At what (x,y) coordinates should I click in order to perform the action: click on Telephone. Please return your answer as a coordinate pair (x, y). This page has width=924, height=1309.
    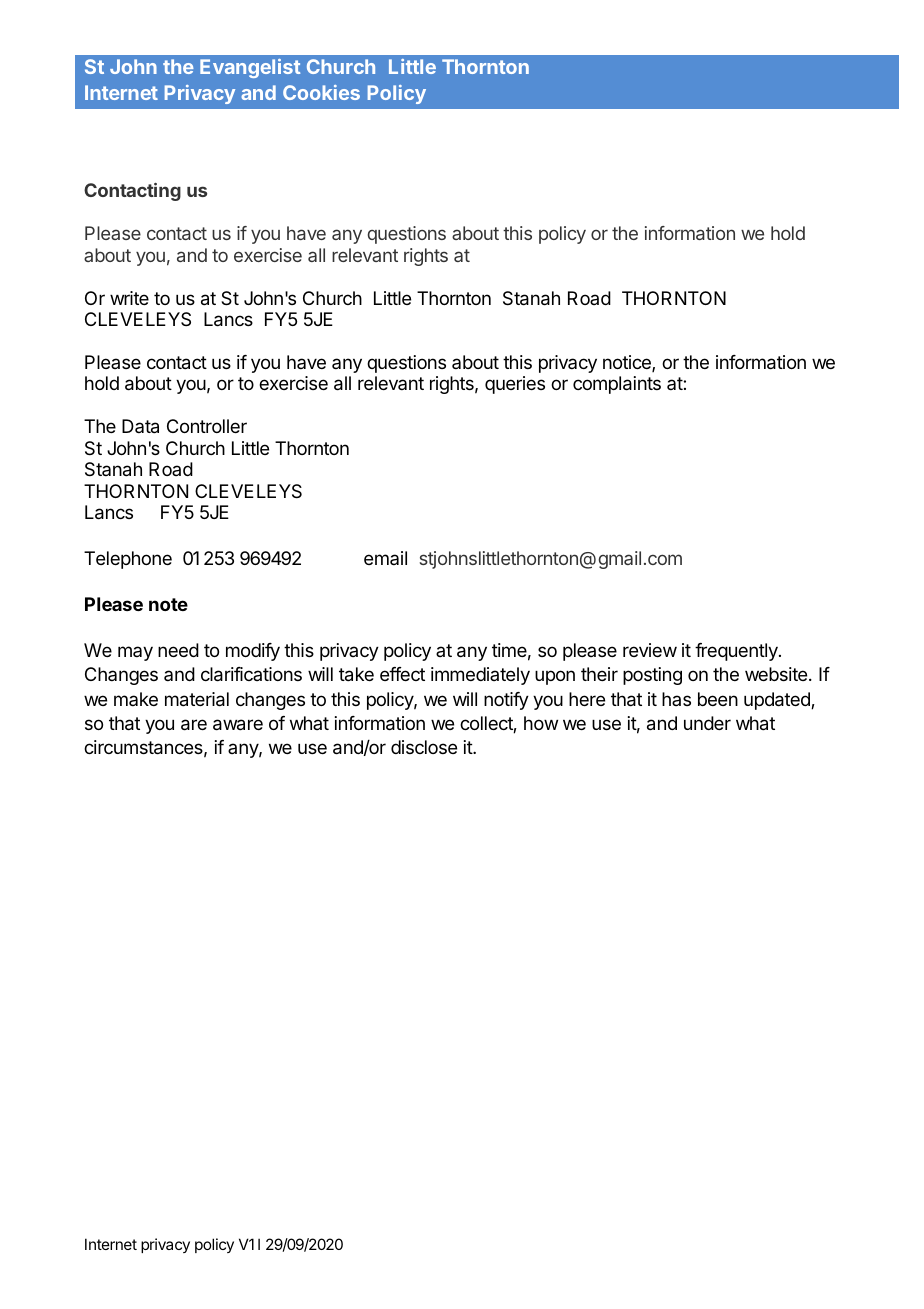
    Looking at the image, I should click on (128, 560).
